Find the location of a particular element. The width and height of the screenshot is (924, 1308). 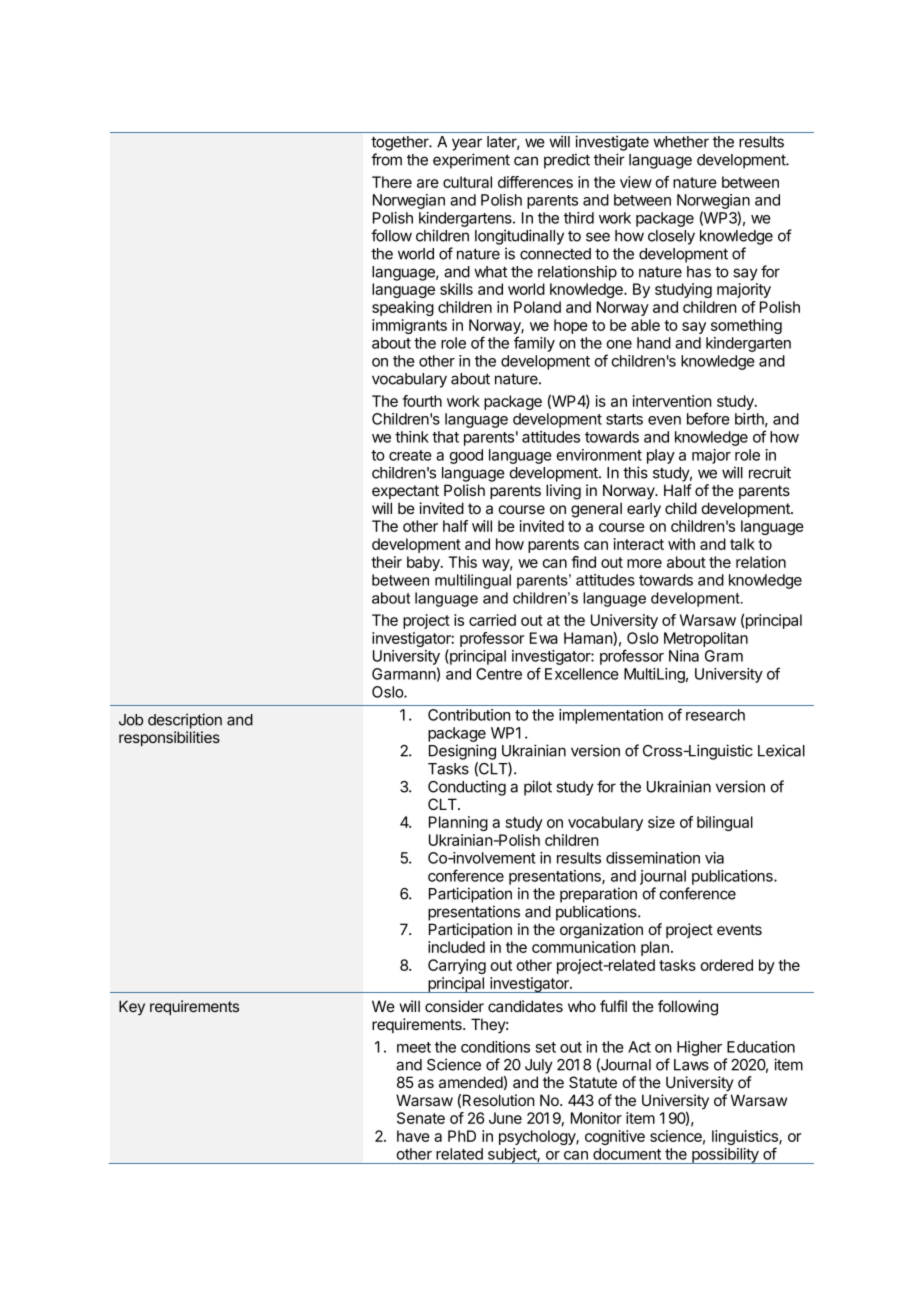

carried is located at coordinates (492, 620).
